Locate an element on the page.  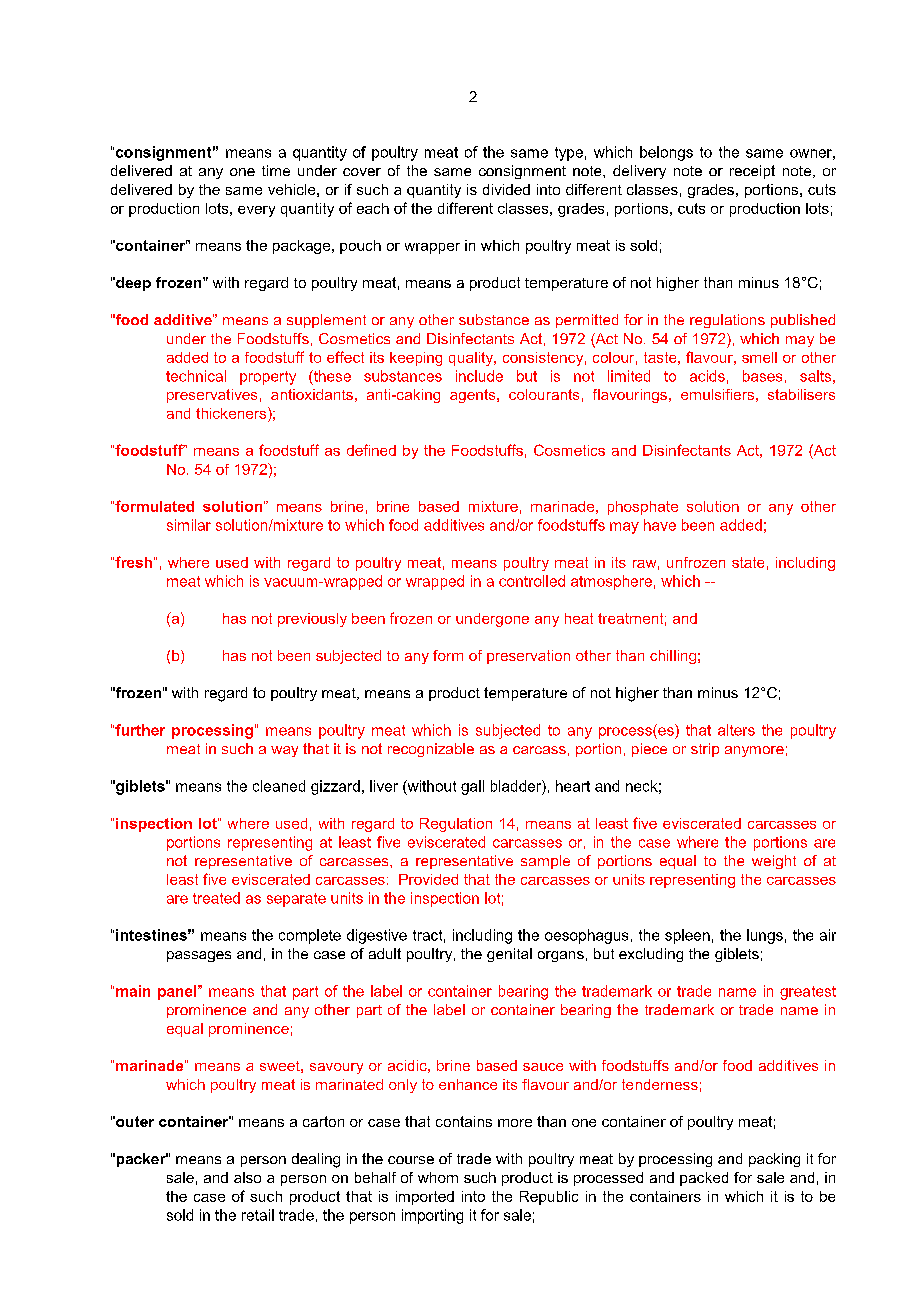
also is located at coordinates (247, 1177).
